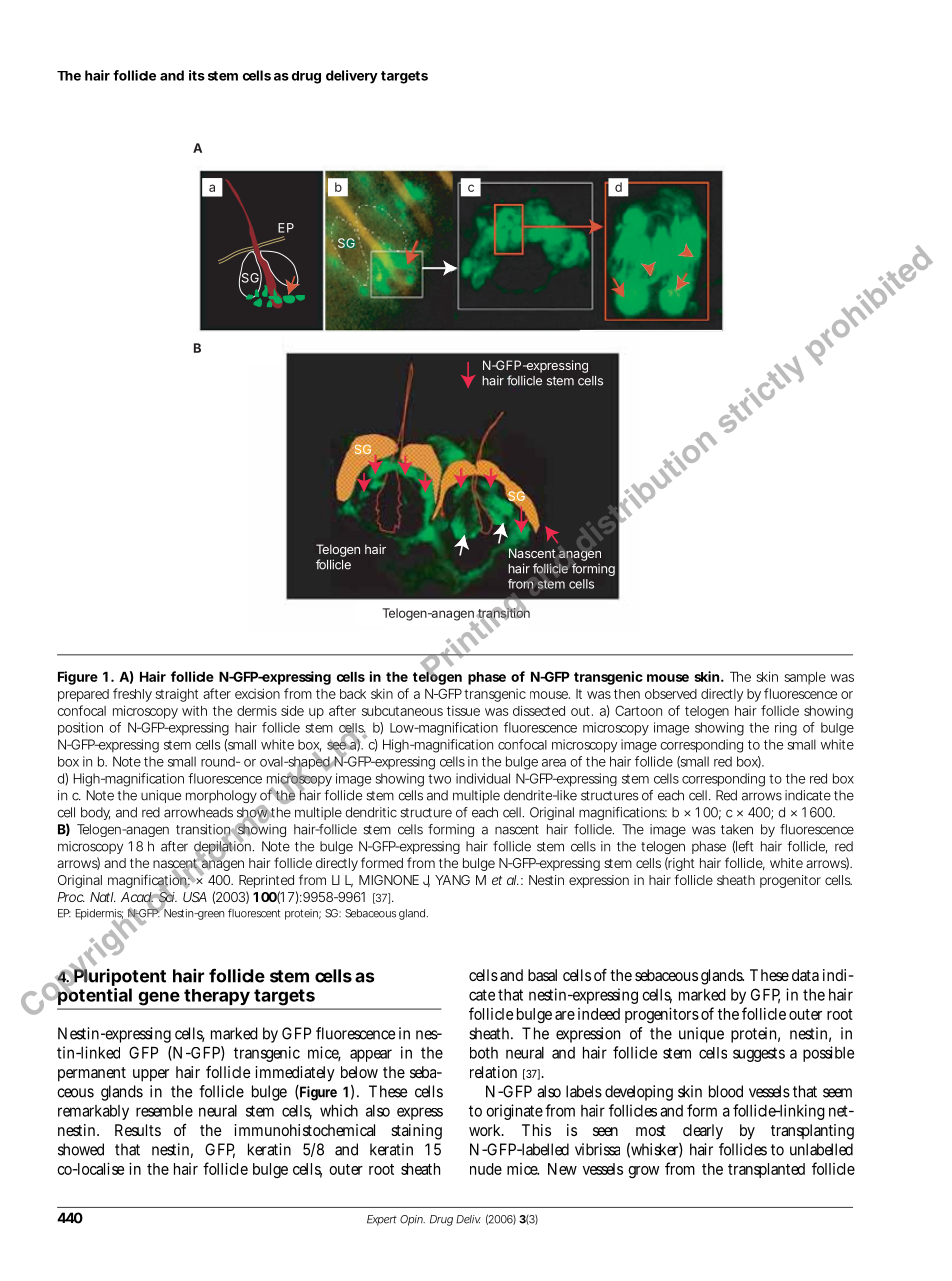 The height and width of the screenshot is (1281, 952). Describe the element at coordinates (176, 695) in the screenshot. I see `straight` at that location.
